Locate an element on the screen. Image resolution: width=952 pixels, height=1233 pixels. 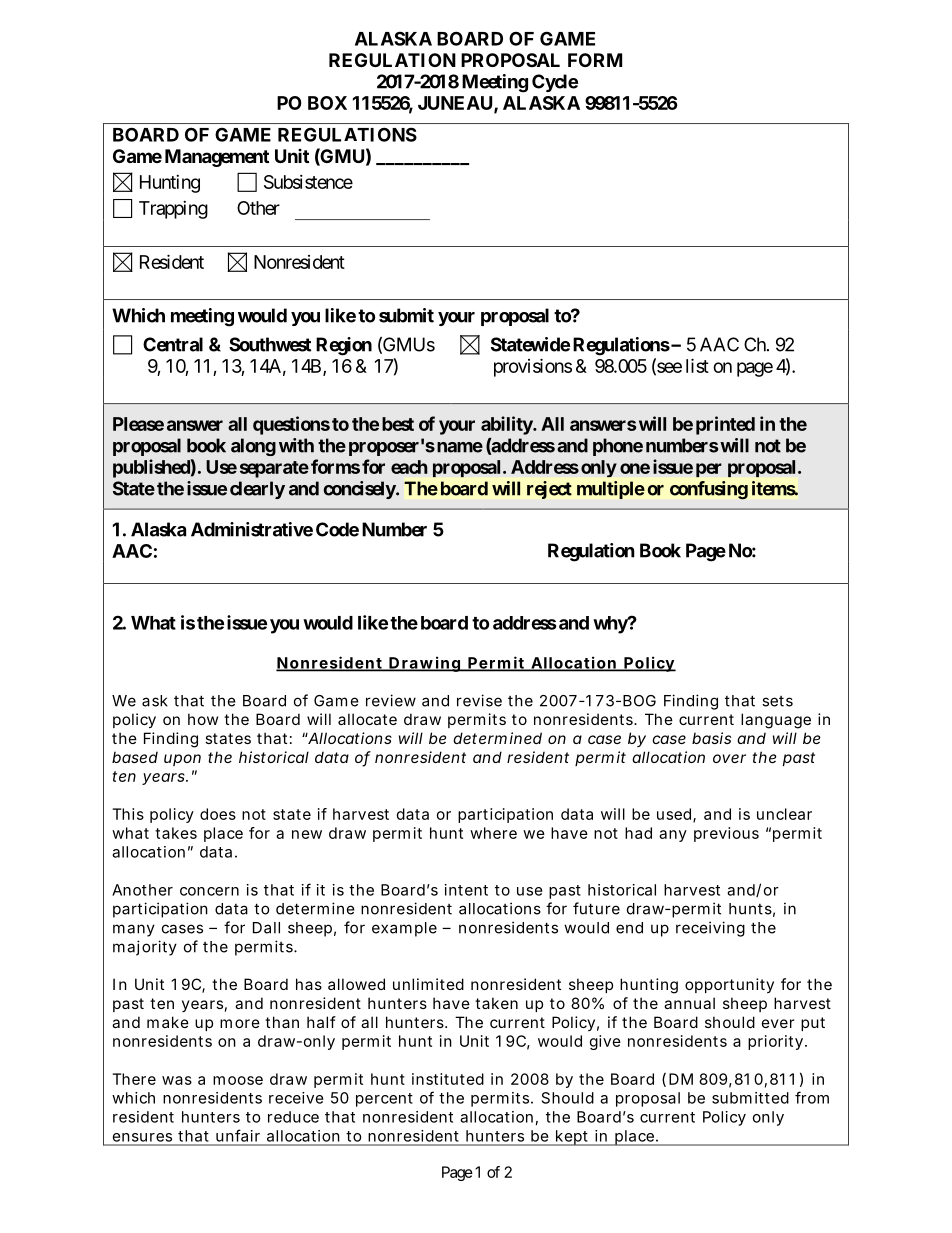
revise is located at coordinates (479, 700).
